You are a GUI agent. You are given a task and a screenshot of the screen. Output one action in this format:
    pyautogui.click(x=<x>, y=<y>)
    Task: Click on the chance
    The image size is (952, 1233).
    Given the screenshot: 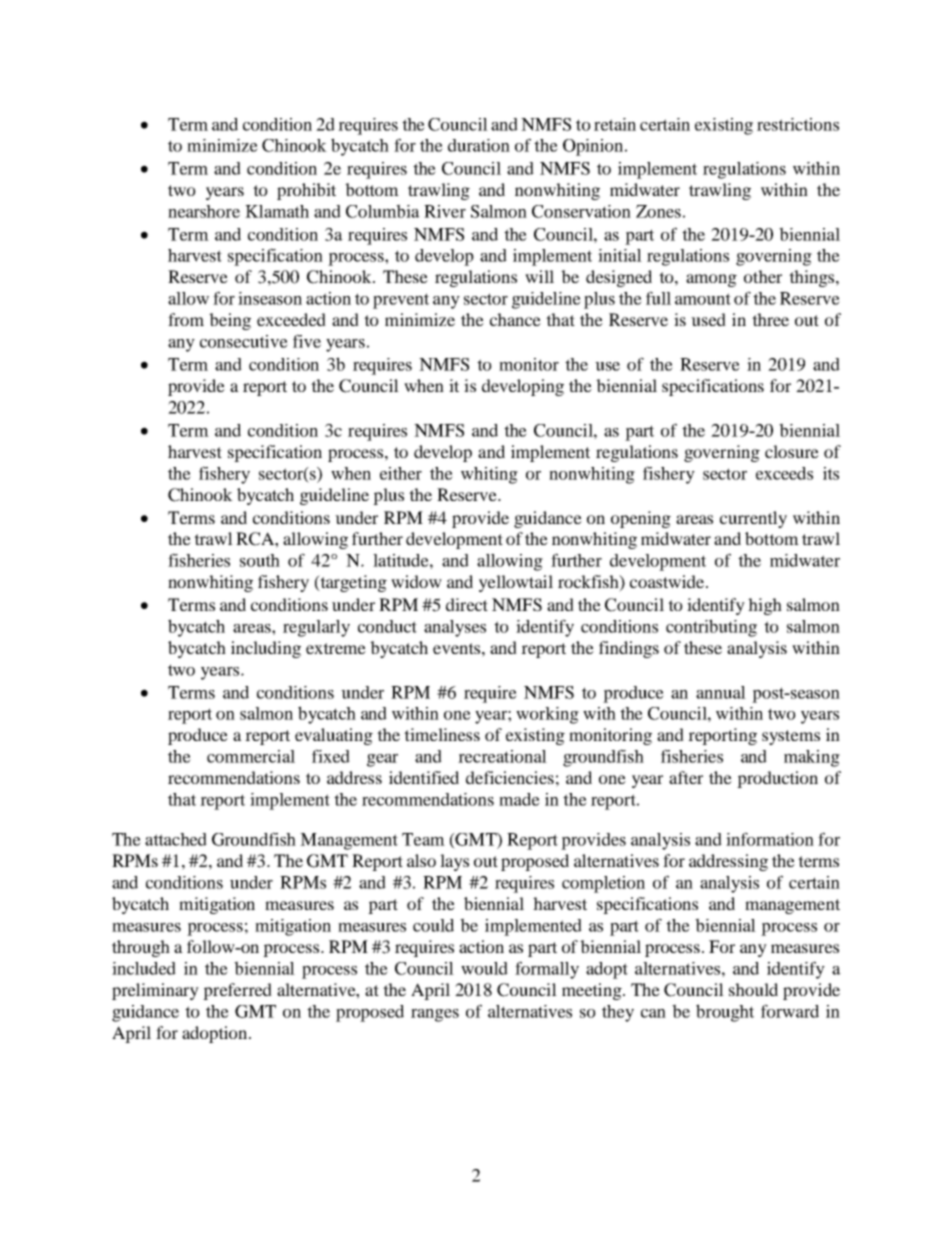 What is the action you would take?
    pyautogui.click(x=515, y=319)
